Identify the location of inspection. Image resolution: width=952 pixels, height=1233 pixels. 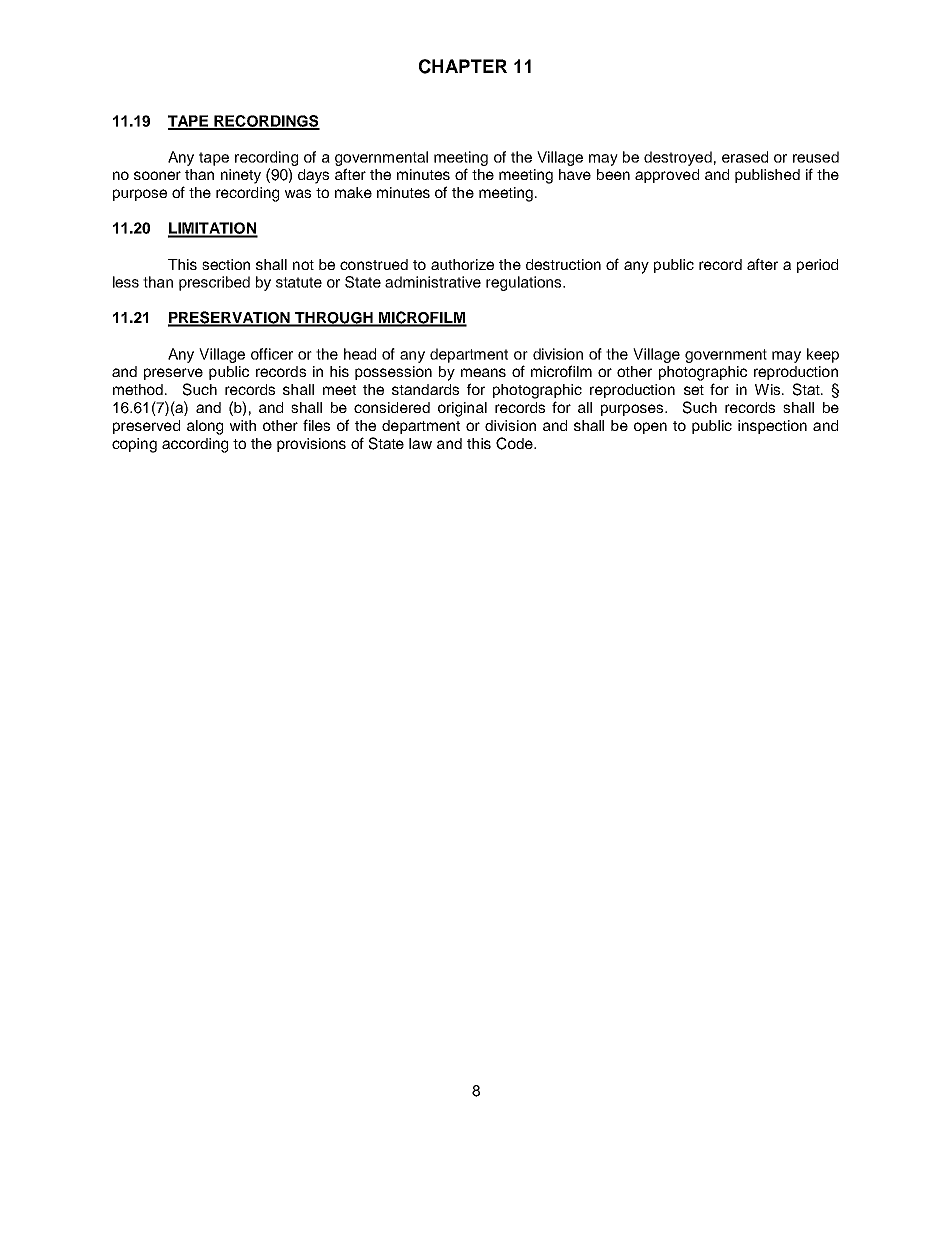
(772, 427).
